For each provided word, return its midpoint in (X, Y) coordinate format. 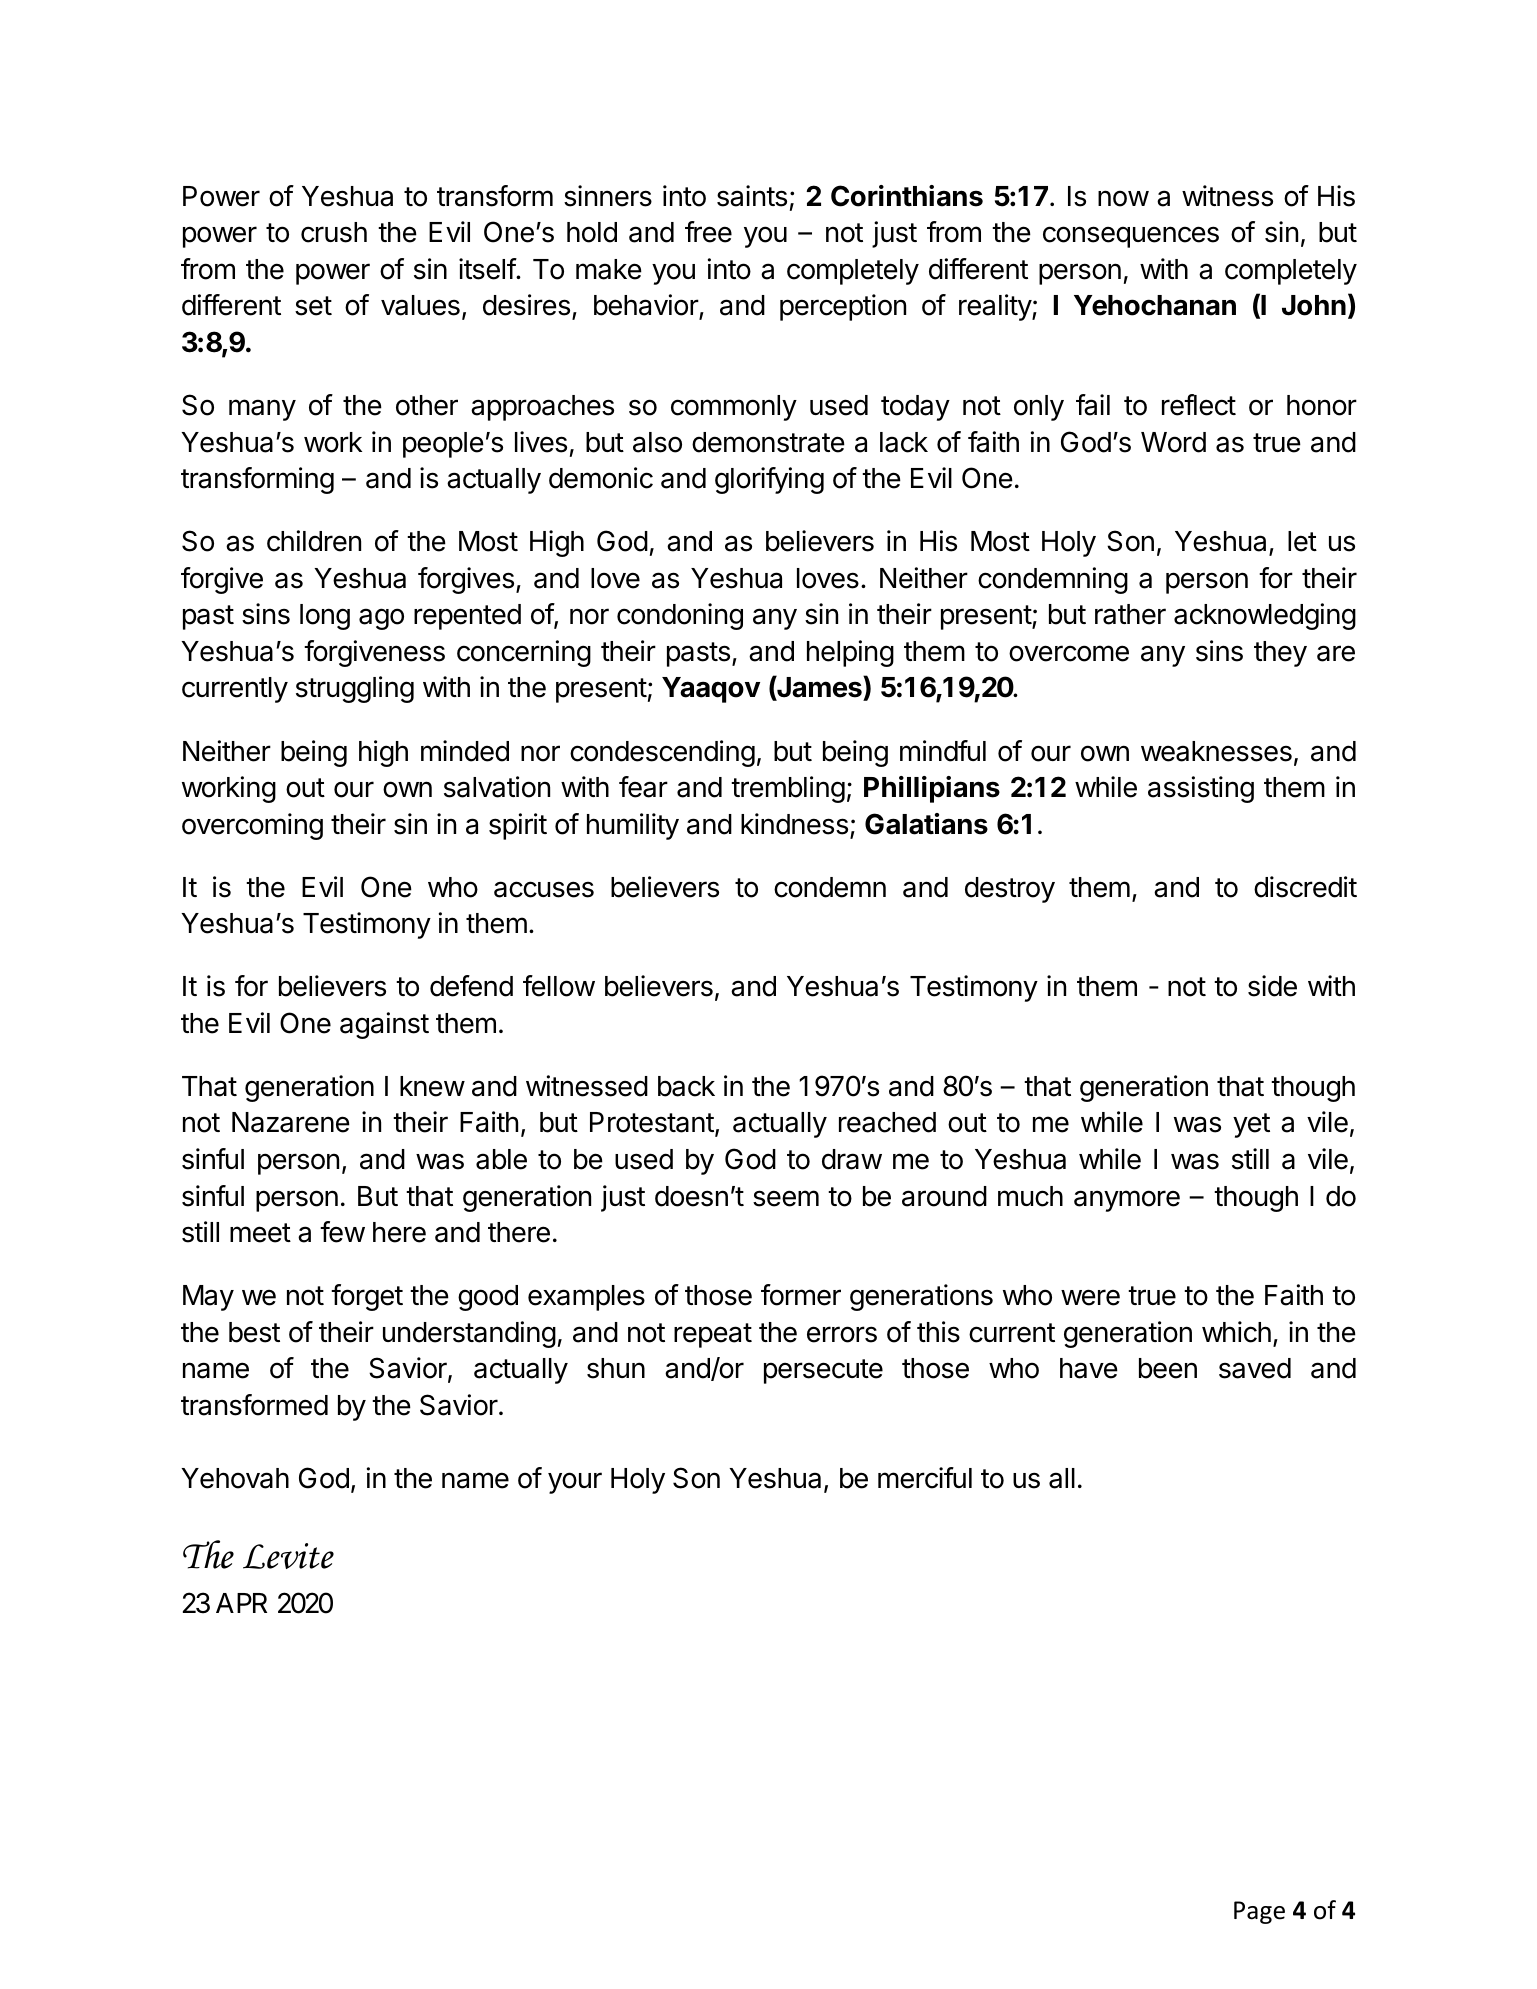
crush (334, 232)
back (686, 1086)
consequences (1131, 237)
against (384, 1025)
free (708, 232)
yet (1251, 1125)
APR (241, 1603)
